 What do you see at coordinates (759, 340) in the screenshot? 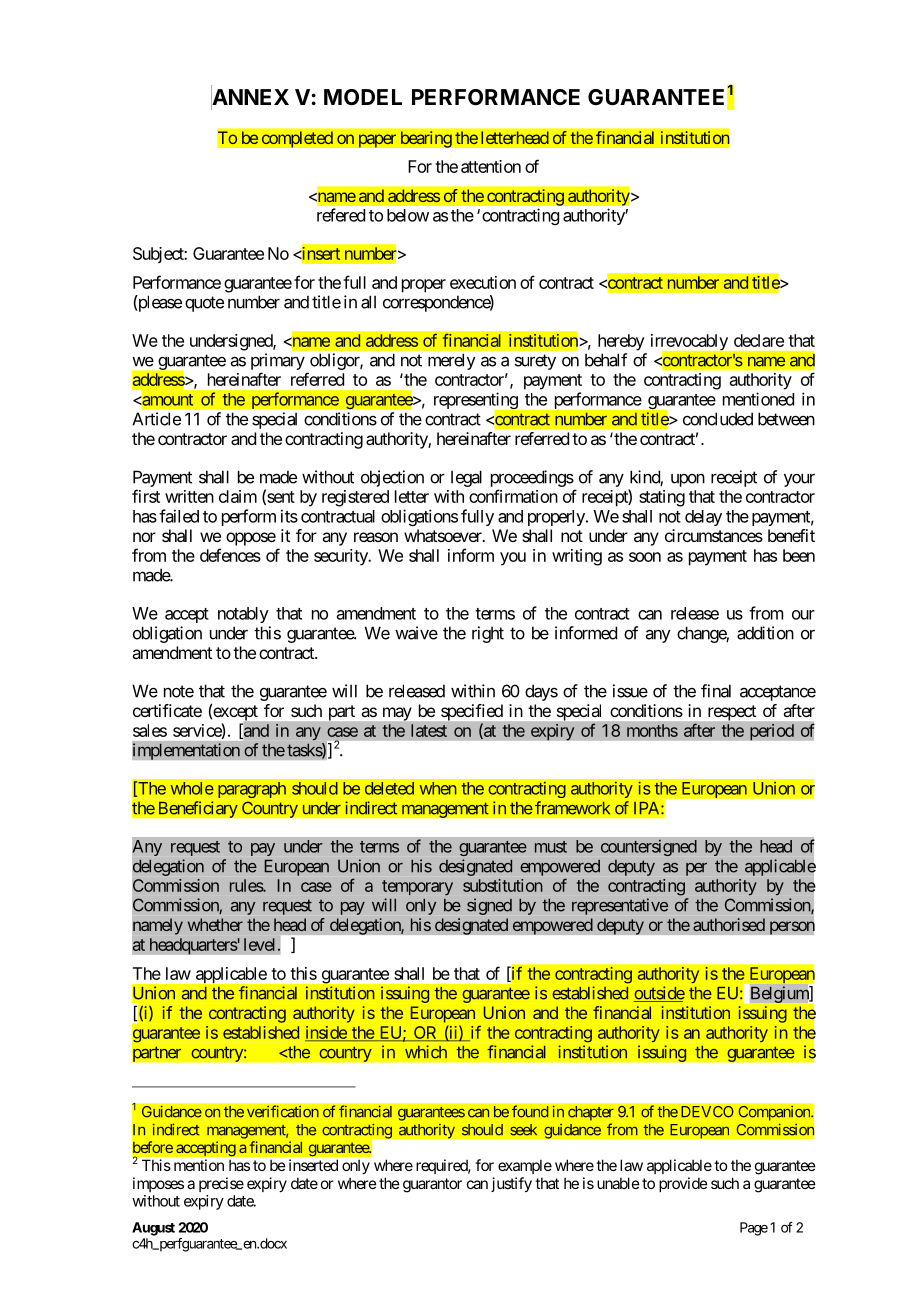
I see `declare` at bounding box center [759, 340].
